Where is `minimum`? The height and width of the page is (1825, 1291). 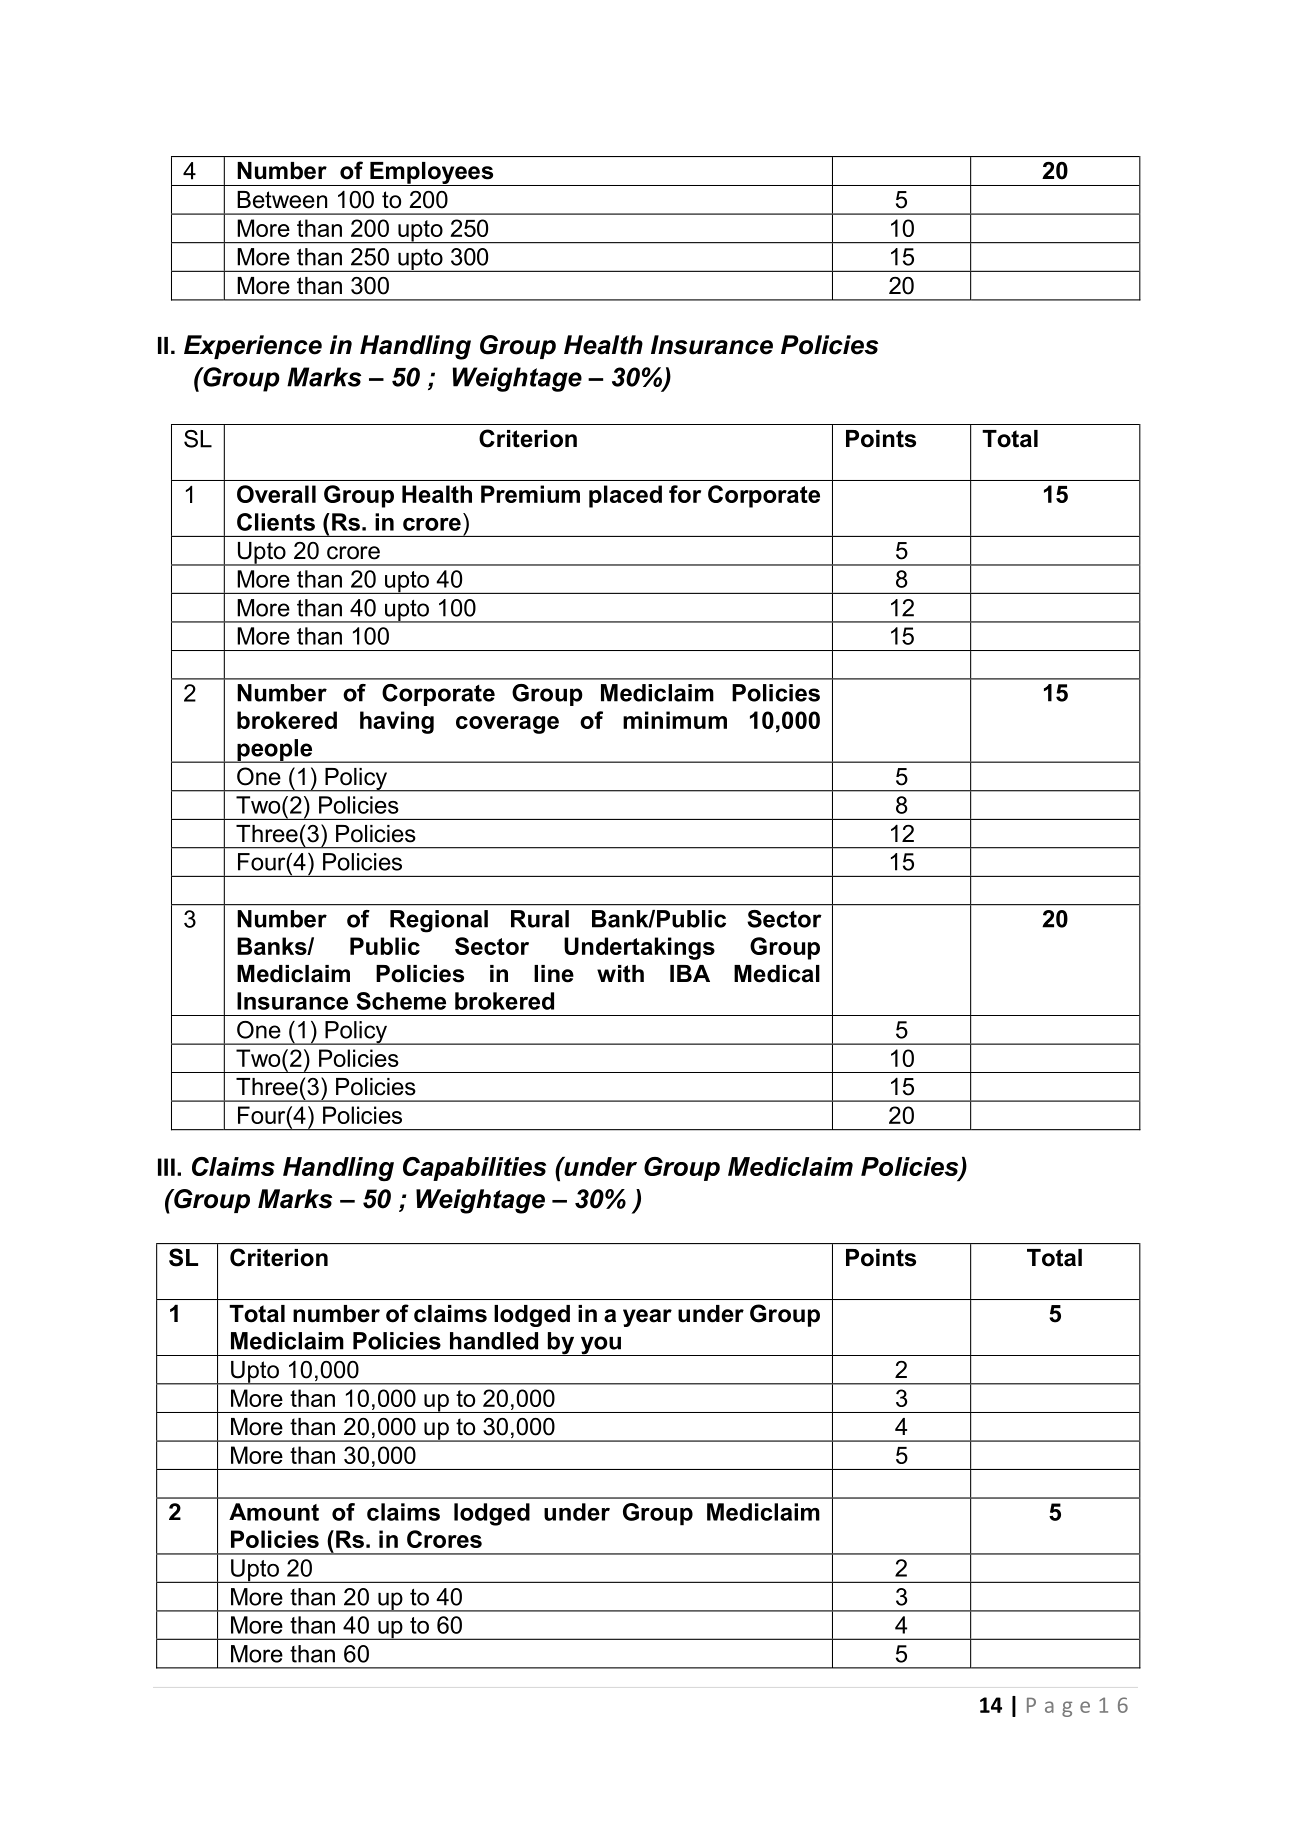 minimum is located at coordinates (675, 720).
